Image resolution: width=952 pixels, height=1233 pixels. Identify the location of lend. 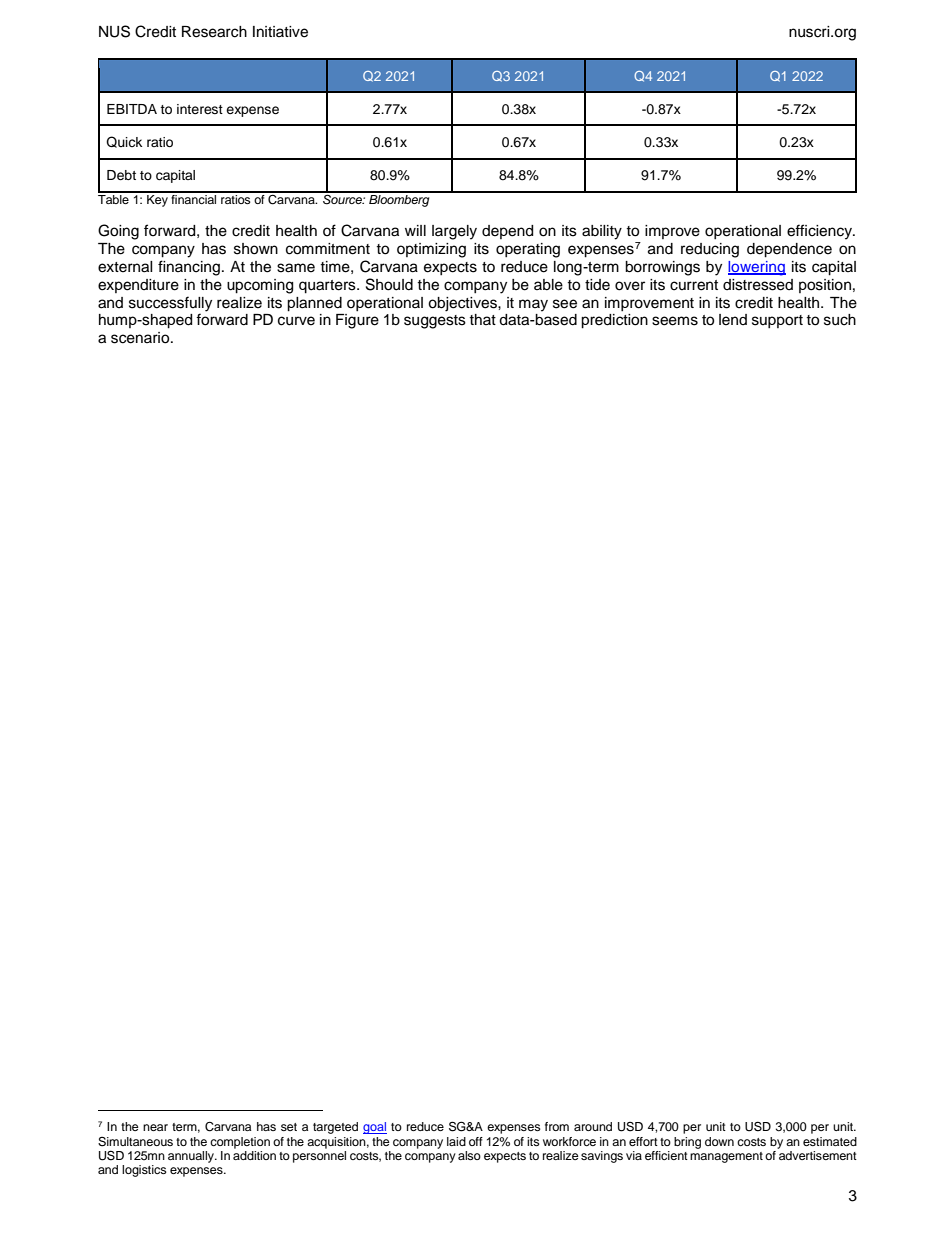
(733, 320).
